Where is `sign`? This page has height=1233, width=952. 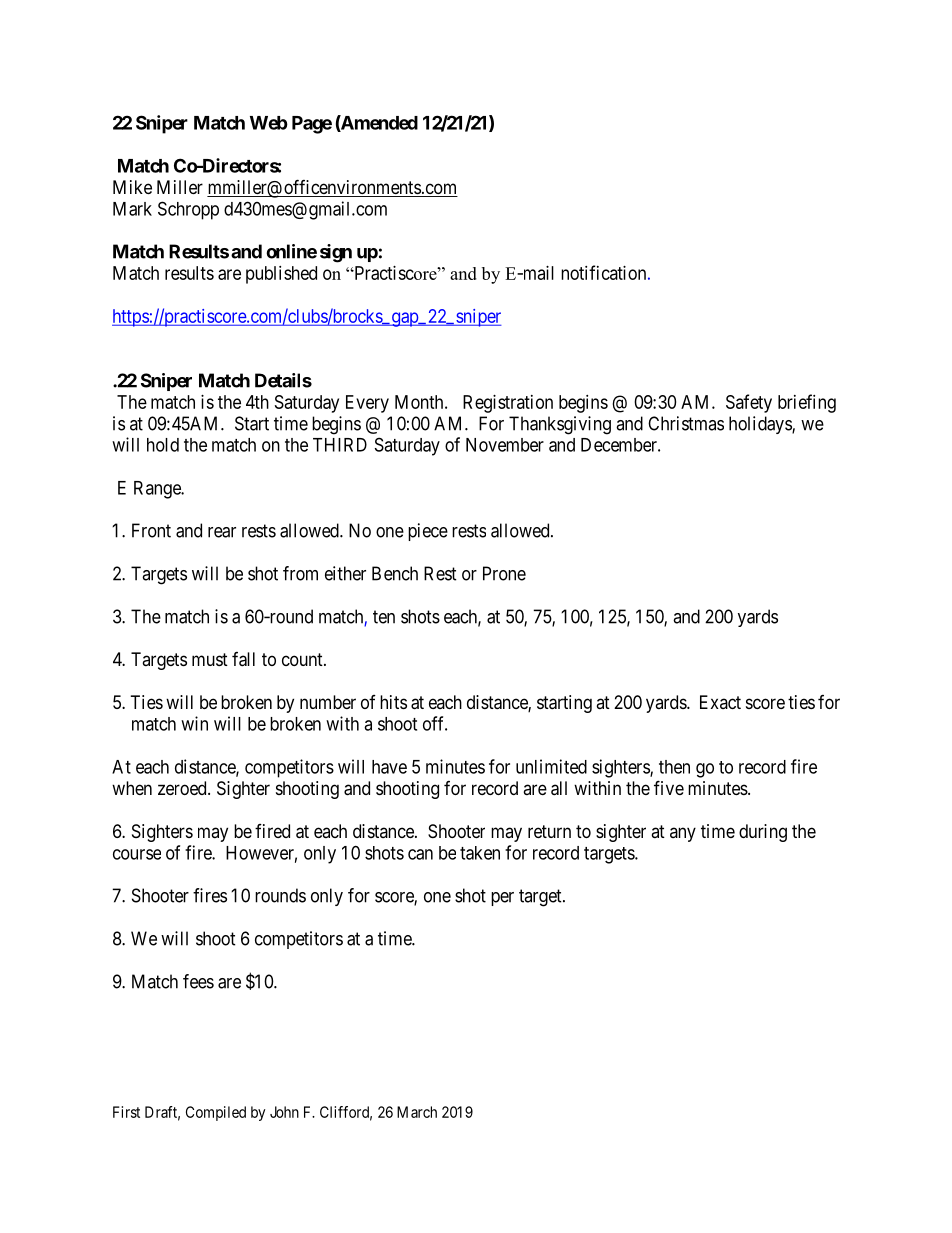 sign is located at coordinates (336, 253).
